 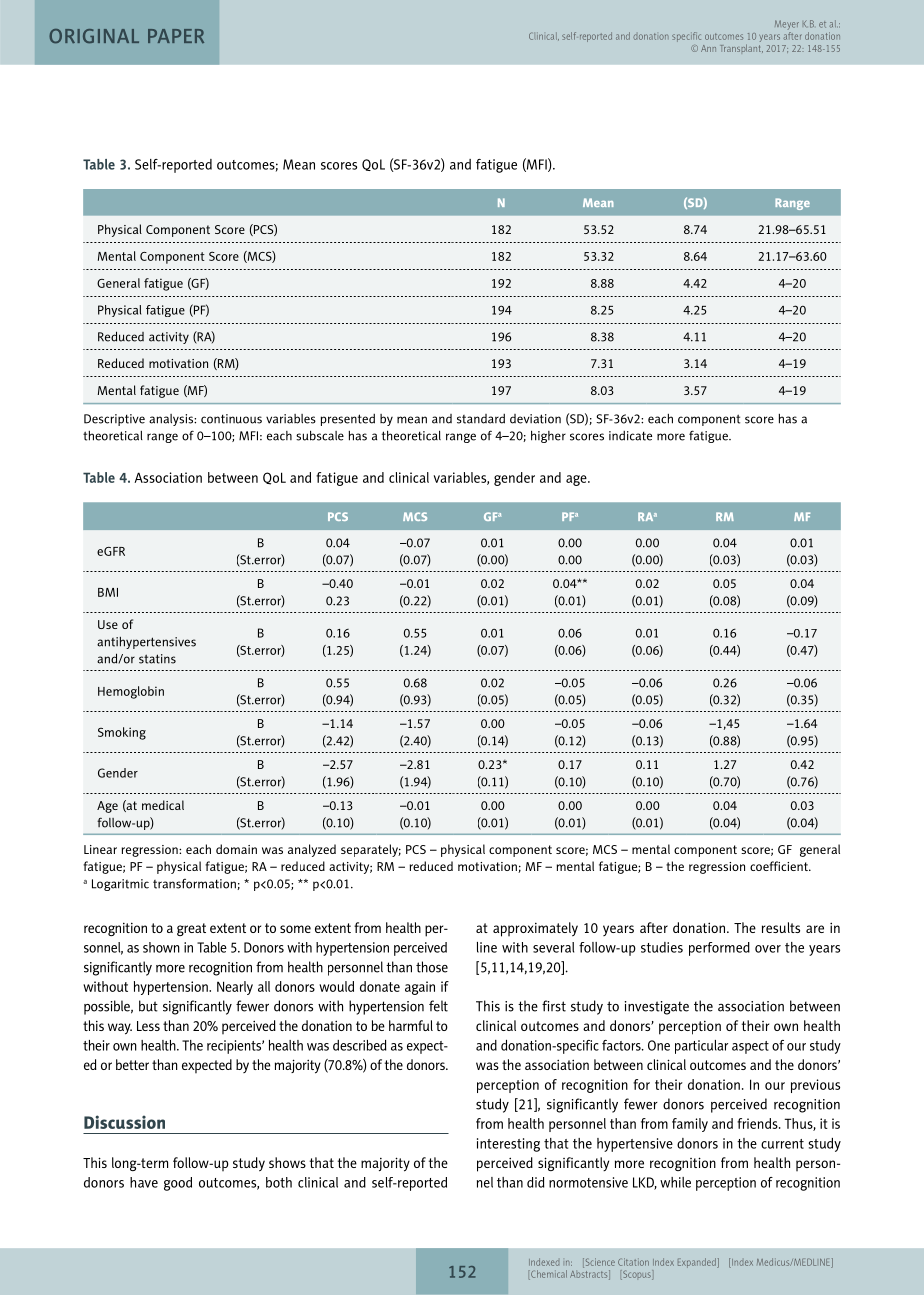 What do you see at coordinates (741, 48) in the document?
I see `Transplant` at bounding box center [741, 48].
